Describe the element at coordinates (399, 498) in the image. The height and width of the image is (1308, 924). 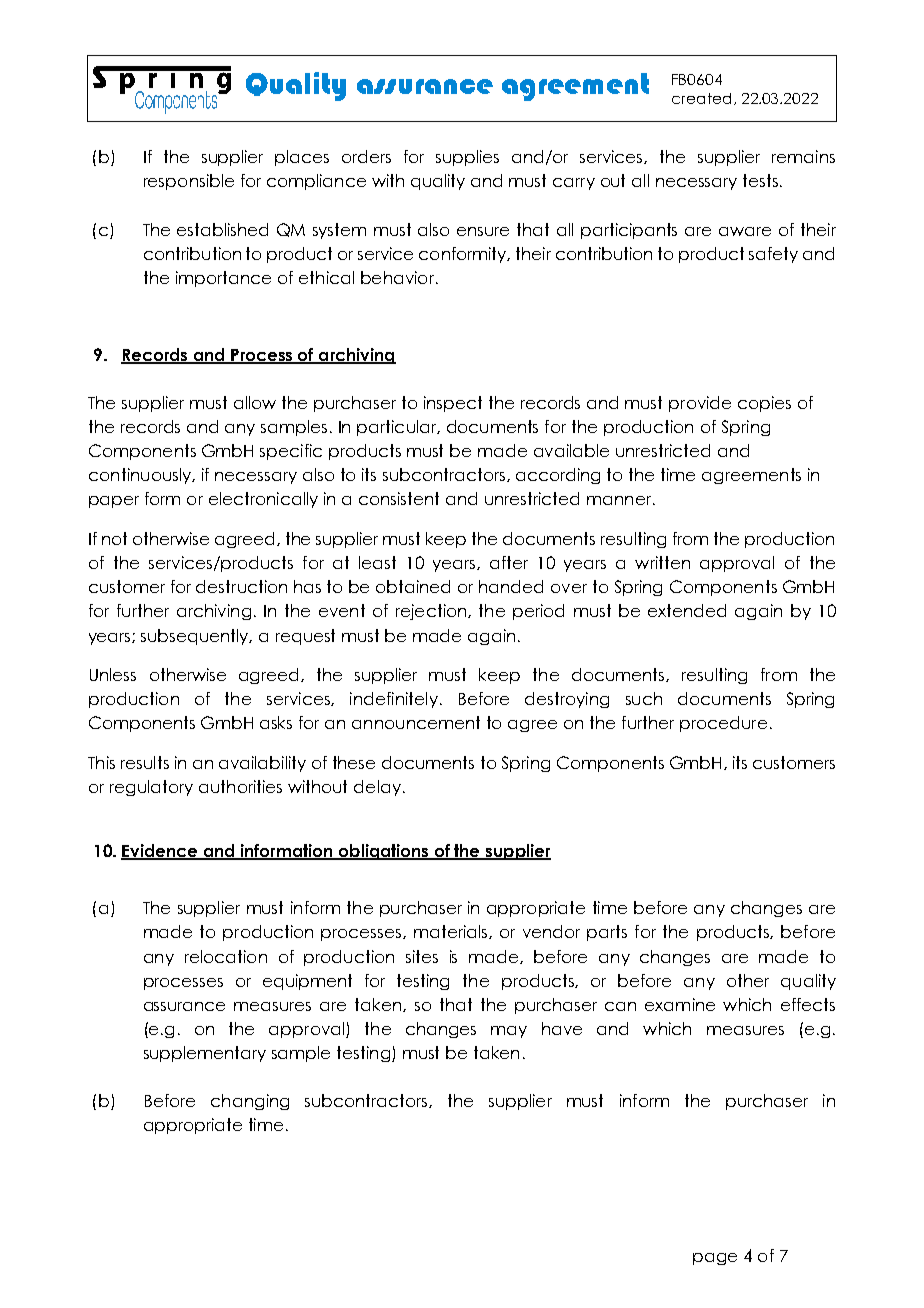
I see `consistent` at that location.
